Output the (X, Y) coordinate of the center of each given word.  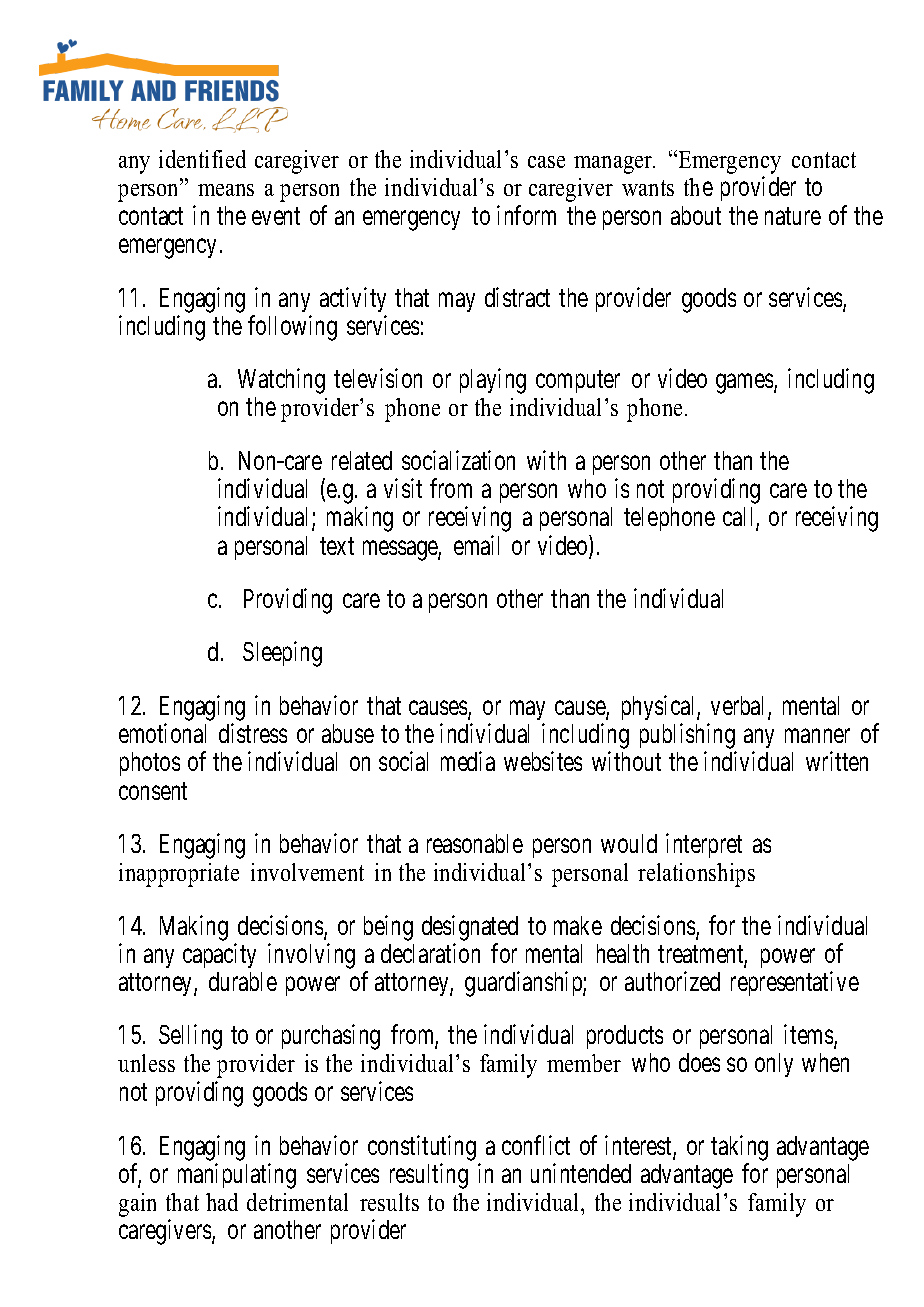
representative (795, 983)
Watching (281, 381)
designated (470, 929)
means (226, 190)
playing (493, 381)
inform (526, 215)
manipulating (237, 1176)
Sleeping (282, 654)
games (744, 384)
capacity (219, 955)
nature (793, 216)
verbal (740, 707)
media (468, 761)
